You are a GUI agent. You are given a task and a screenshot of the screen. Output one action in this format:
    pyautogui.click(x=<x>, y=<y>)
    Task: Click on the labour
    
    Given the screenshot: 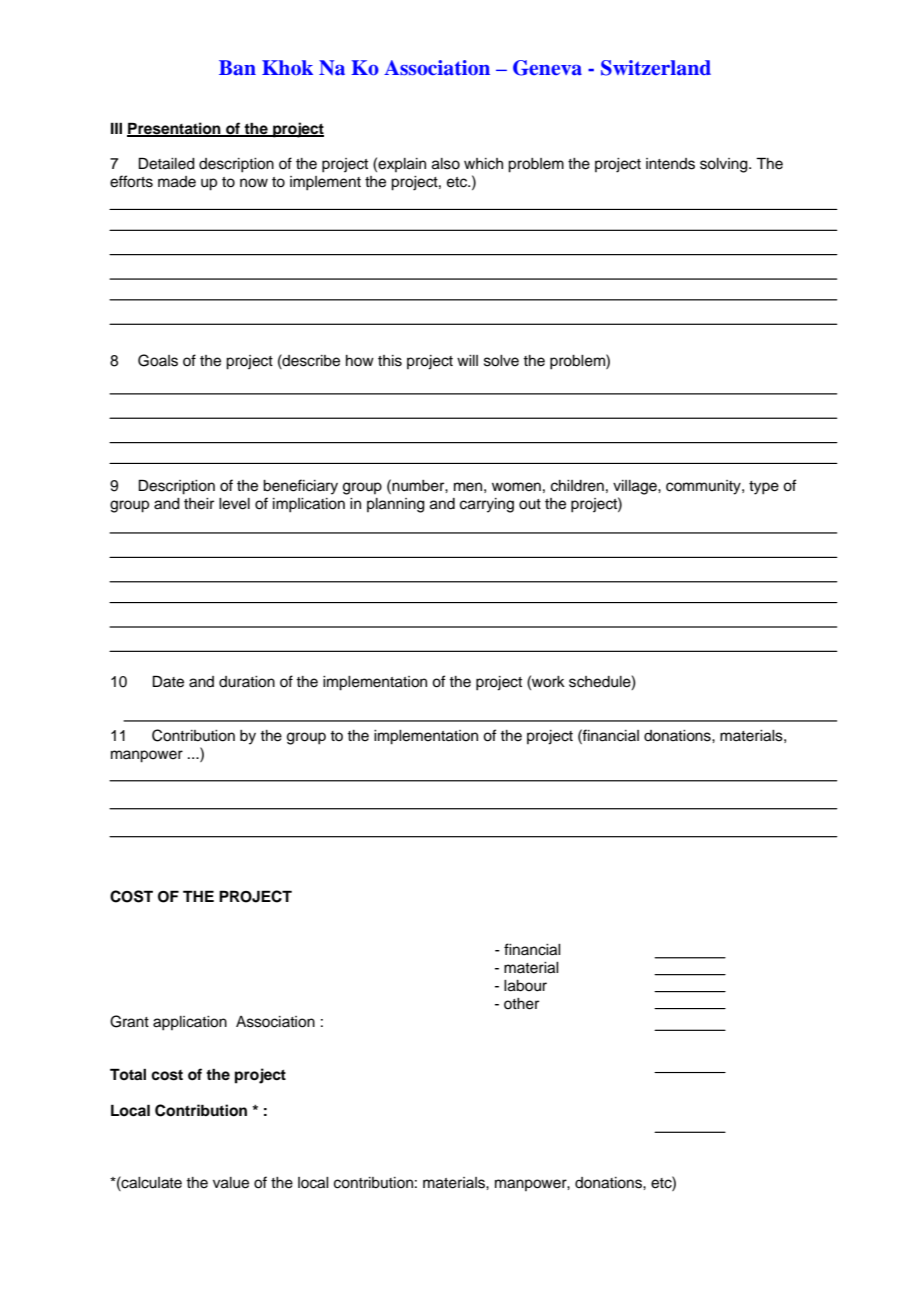 What is the action you would take?
    pyautogui.click(x=525, y=986)
